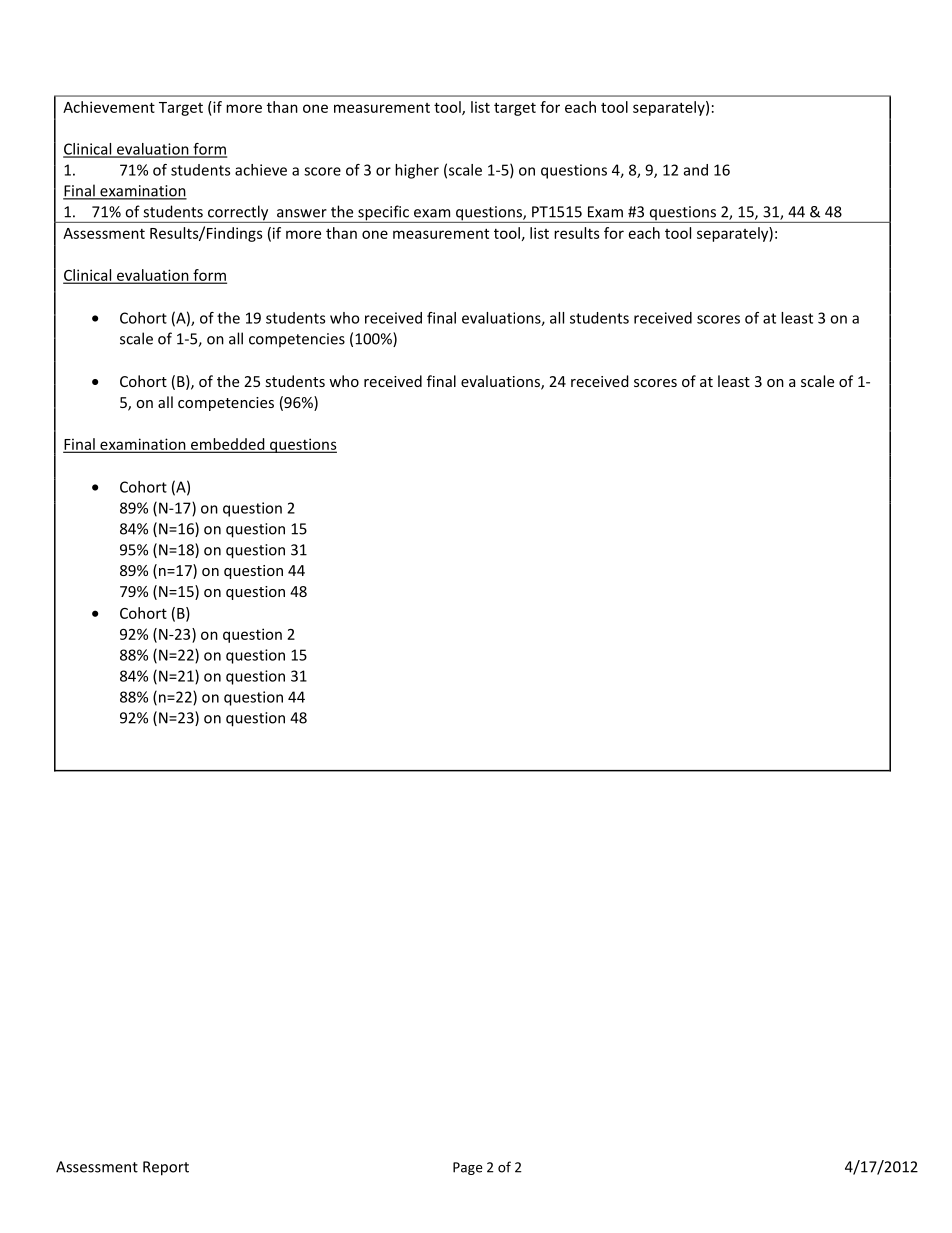 The width and height of the screenshot is (952, 1233). Describe the element at coordinates (166, 1168) in the screenshot. I see `Report` at that location.
